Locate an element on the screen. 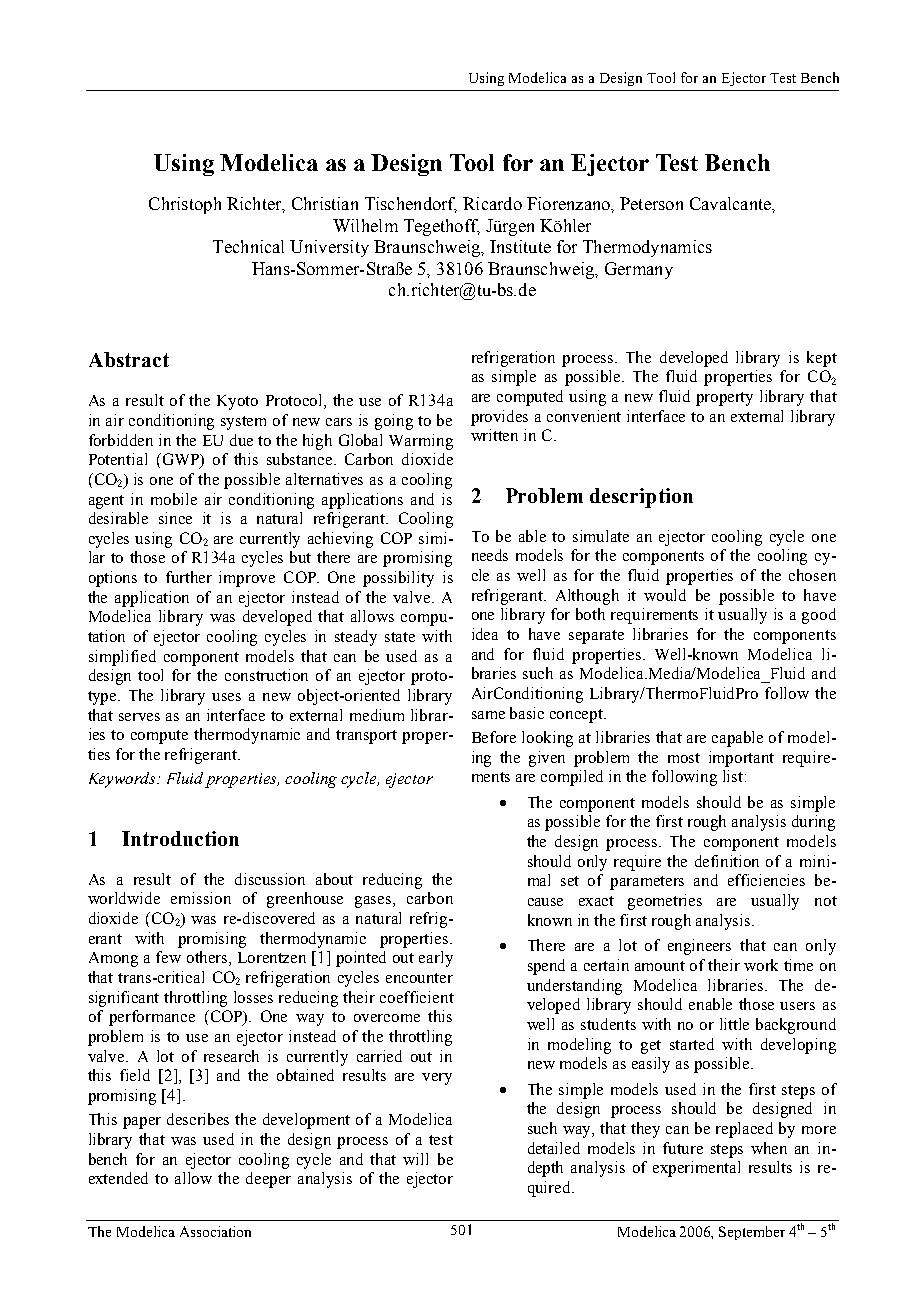 The height and width of the screenshot is (1308, 924). September is located at coordinates (752, 1233).
